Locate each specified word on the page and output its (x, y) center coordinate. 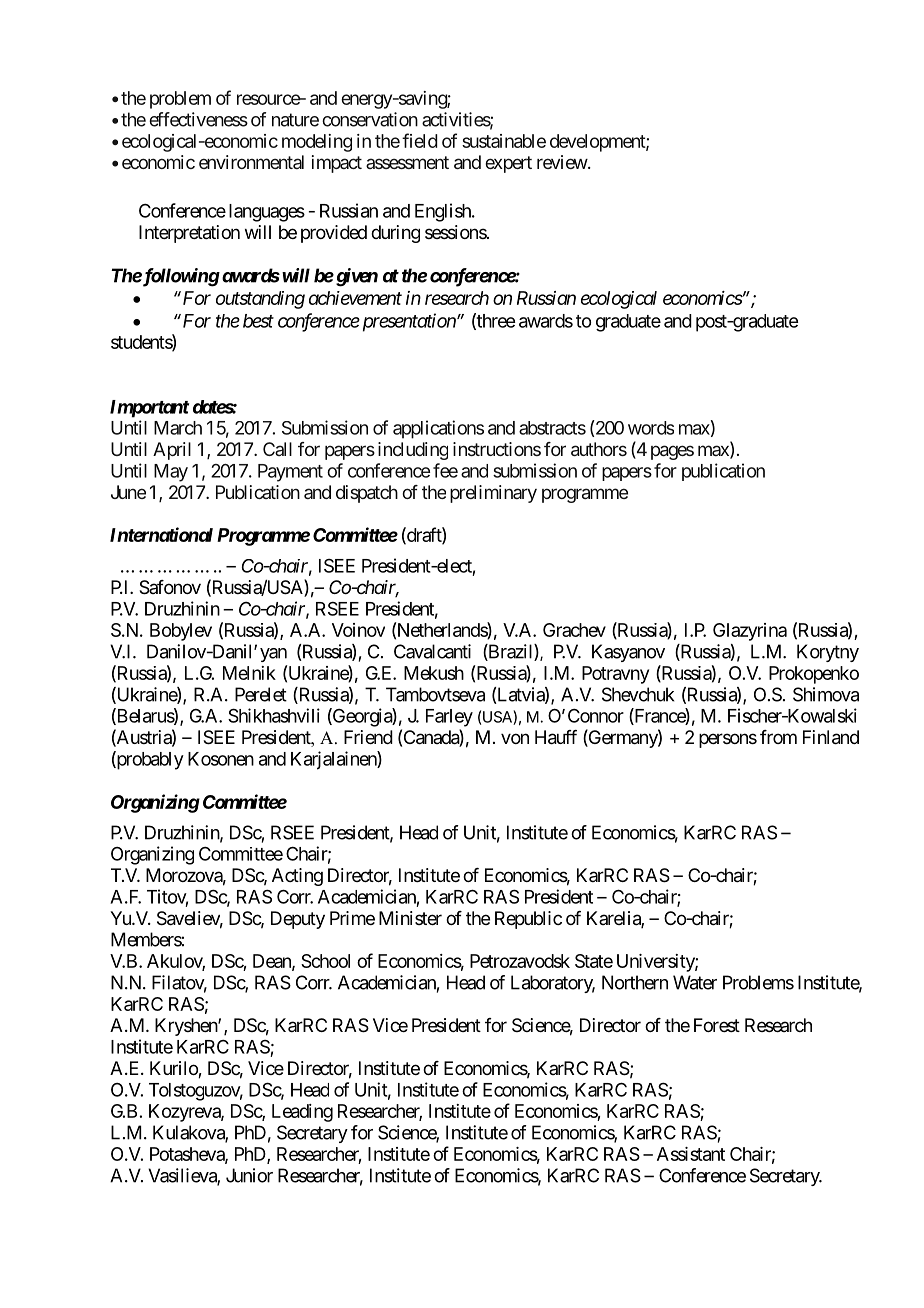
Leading (302, 1113)
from (778, 737)
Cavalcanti (432, 651)
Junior (249, 1175)
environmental (251, 162)
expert (508, 164)
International (161, 534)
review (562, 162)
